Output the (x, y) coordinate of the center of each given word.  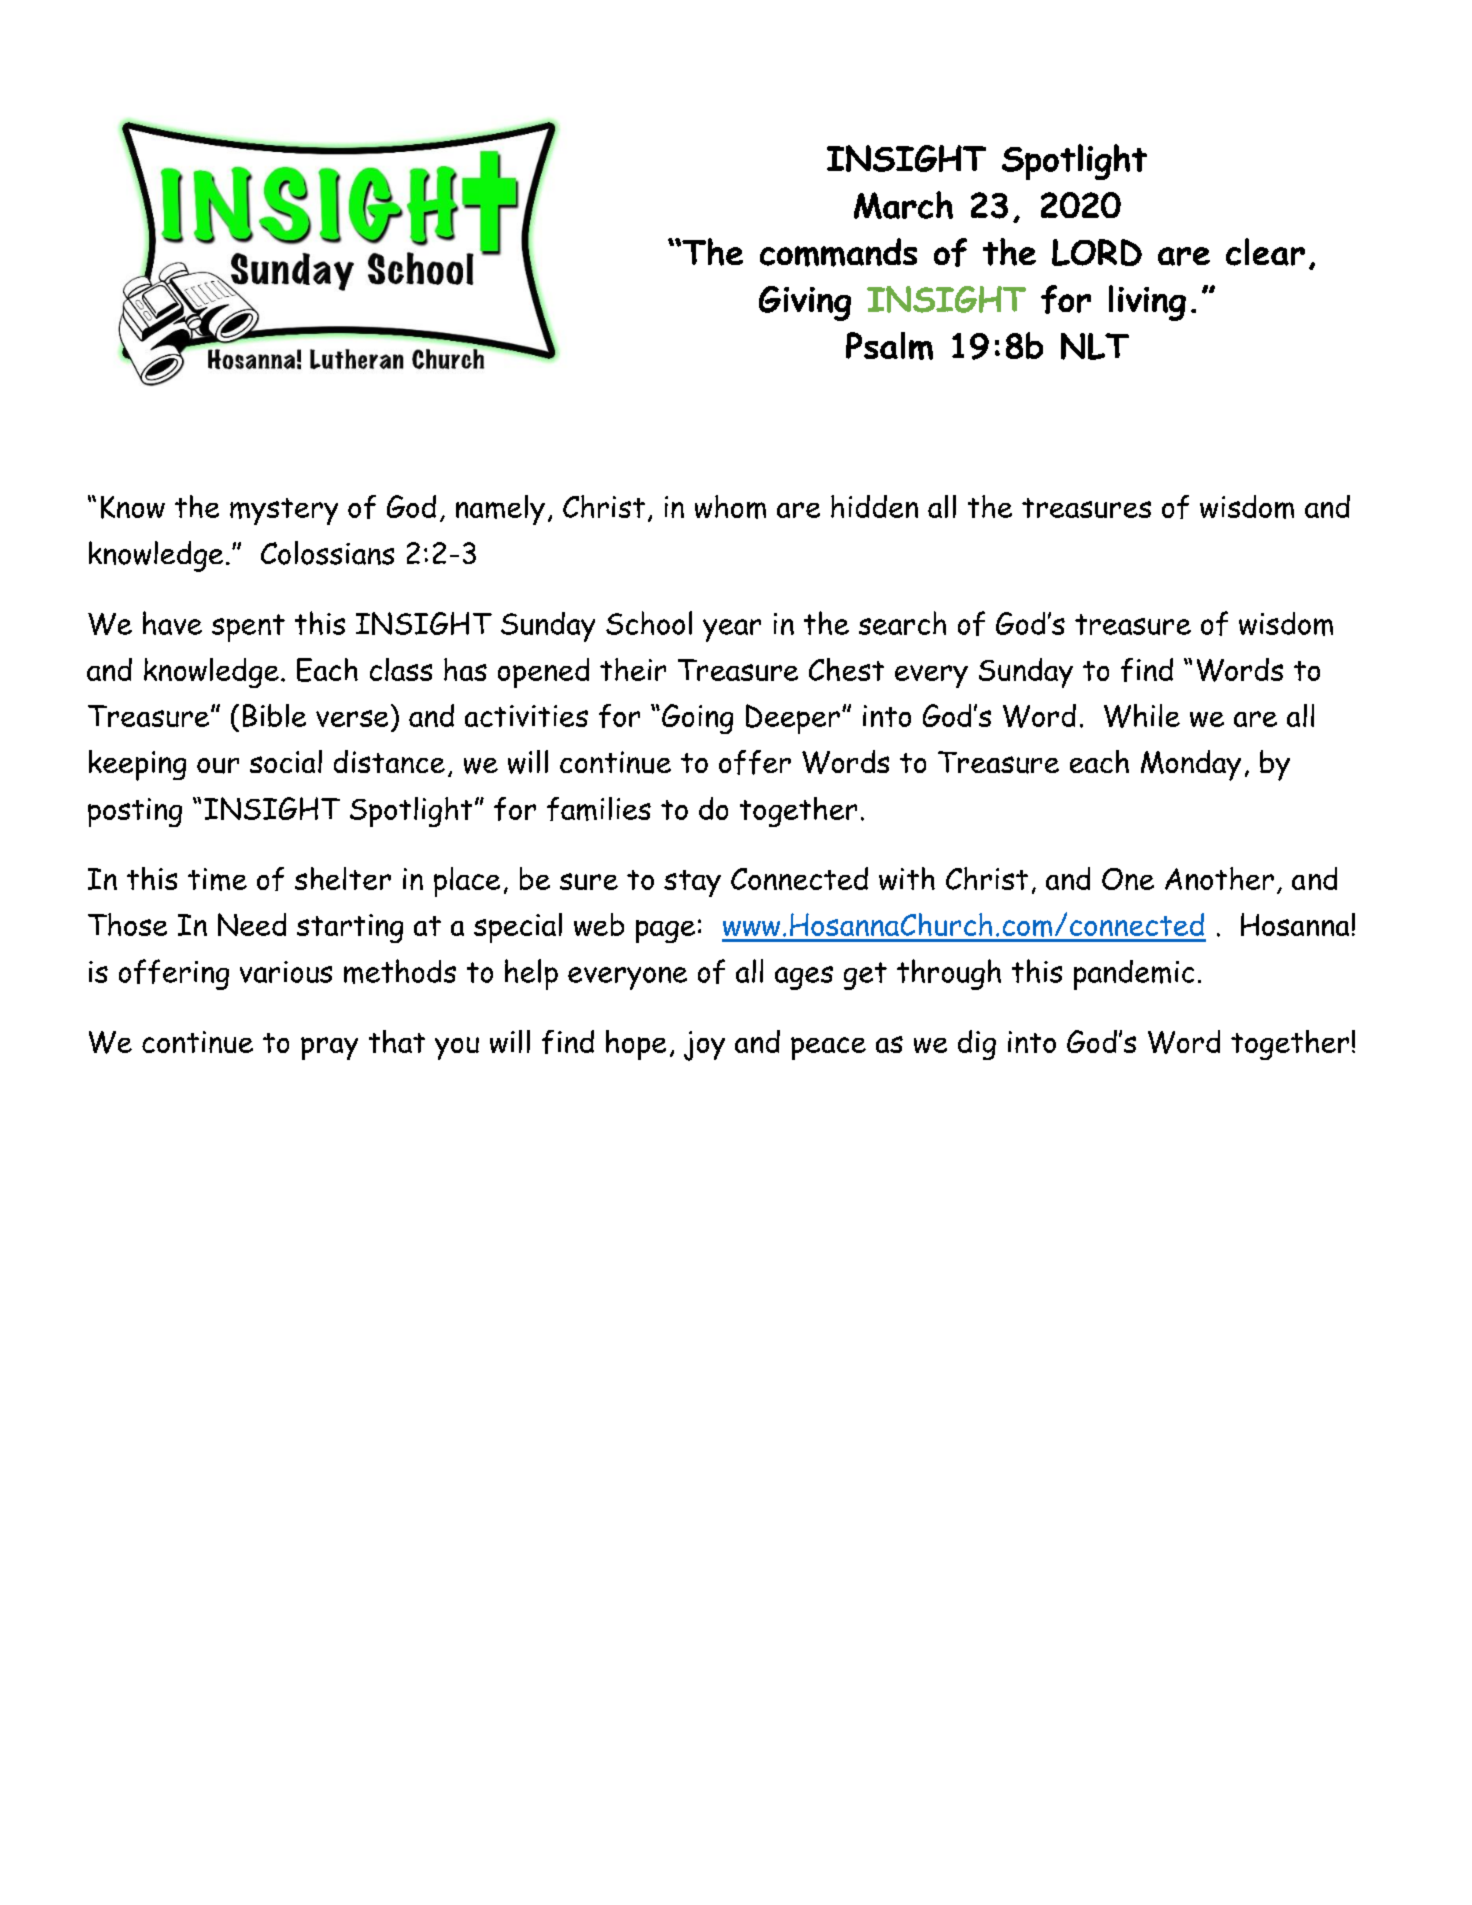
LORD (1097, 252)
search (902, 623)
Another (1219, 878)
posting (135, 812)
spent (248, 628)
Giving (805, 303)
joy (704, 1046)
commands (838, 252)
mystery (284, 511)
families (599, 809)
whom (730, 507)
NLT (1095, 346)
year (732, 630)
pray (329, 1048)
